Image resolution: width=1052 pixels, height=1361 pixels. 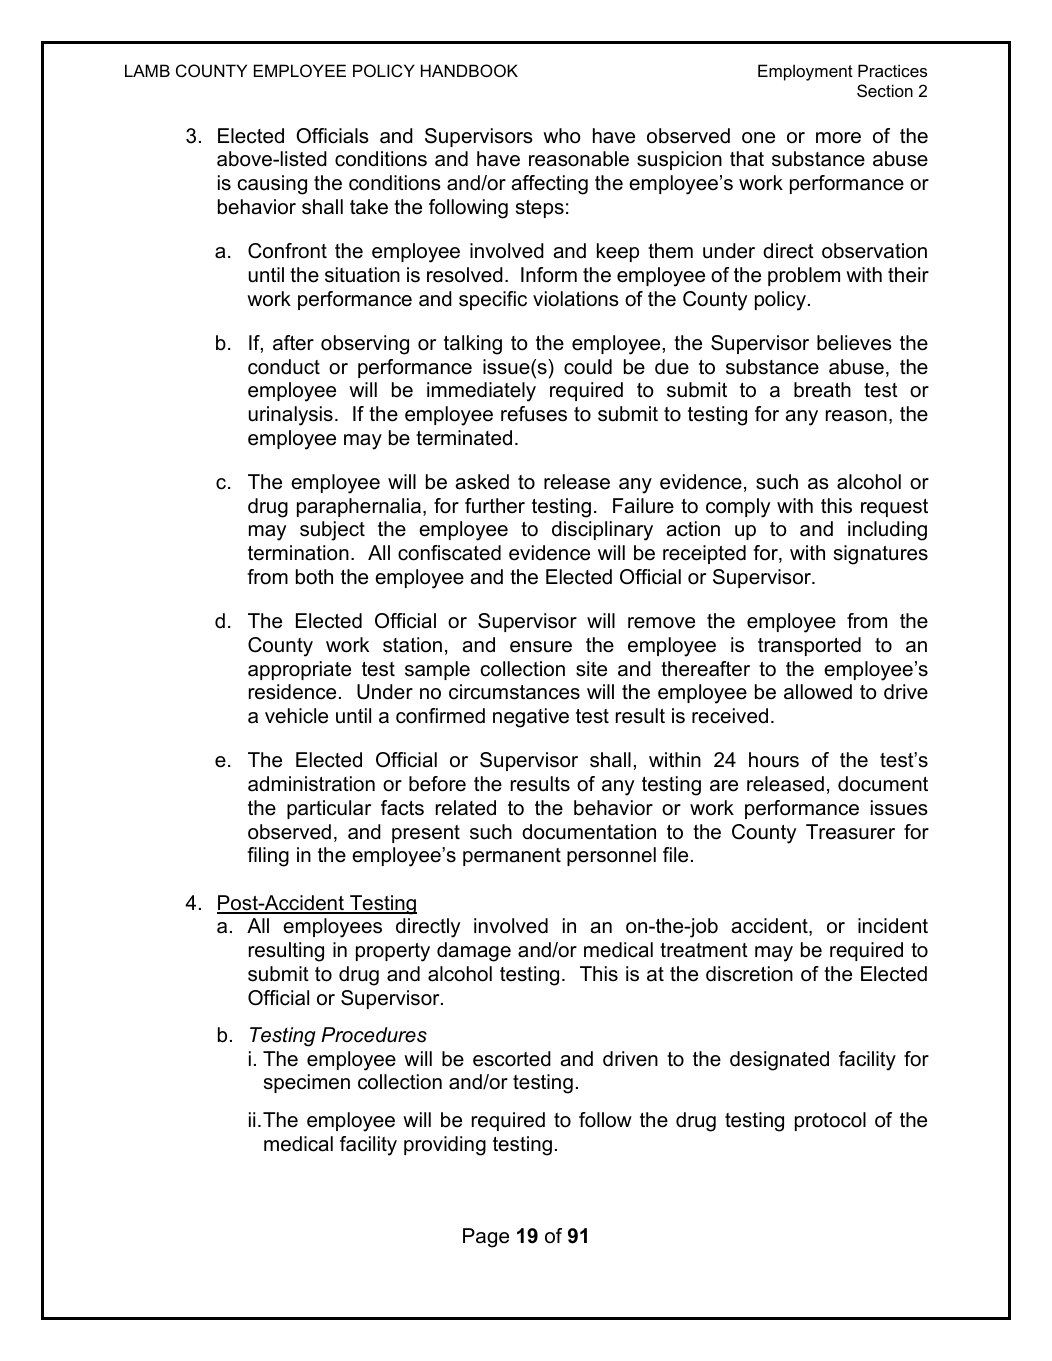 What do you see at coordinates (147, 70) in the screenshot?
I see `LAMB` at bounding box center [147, 70].
